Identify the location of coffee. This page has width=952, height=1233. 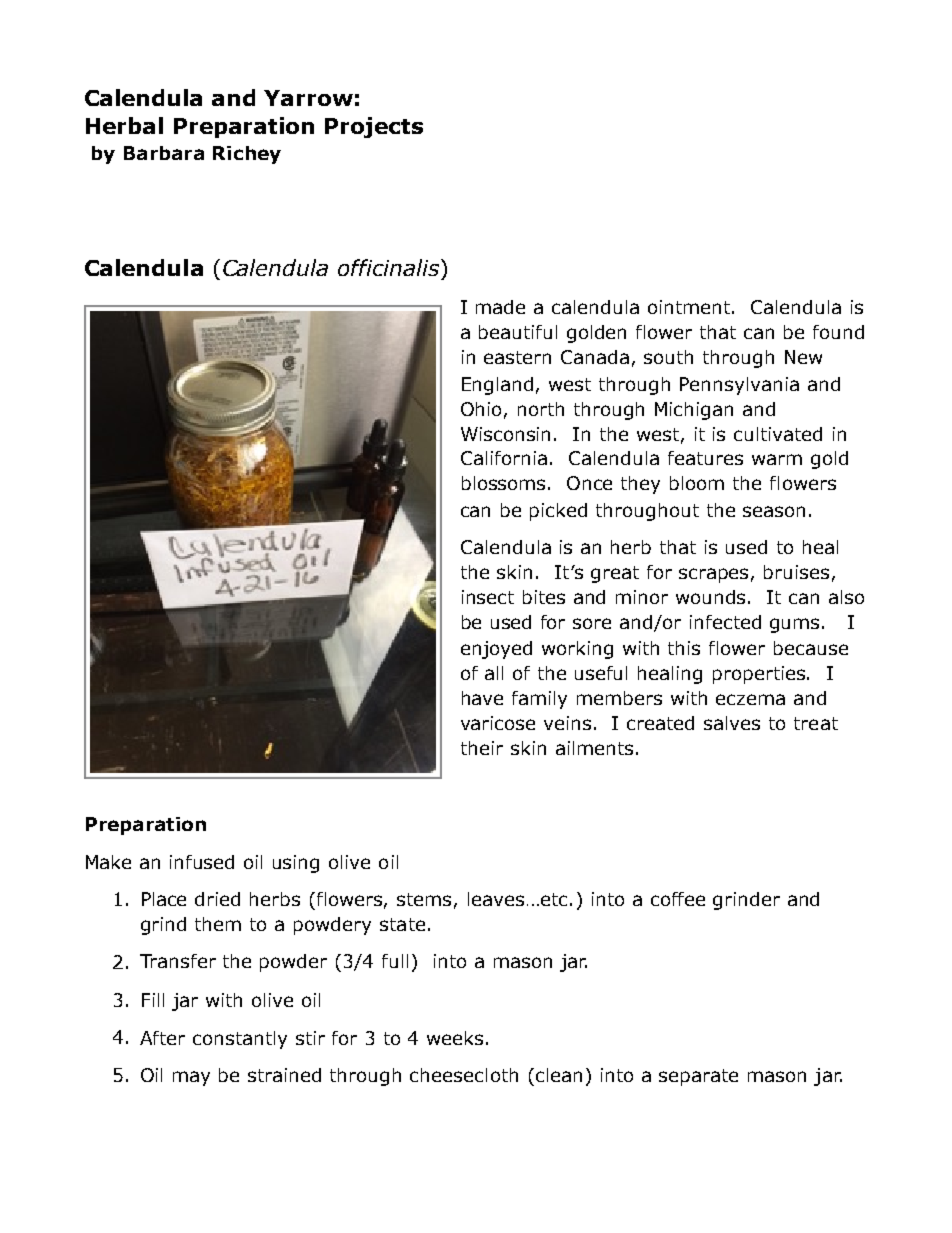
(678, 899).
